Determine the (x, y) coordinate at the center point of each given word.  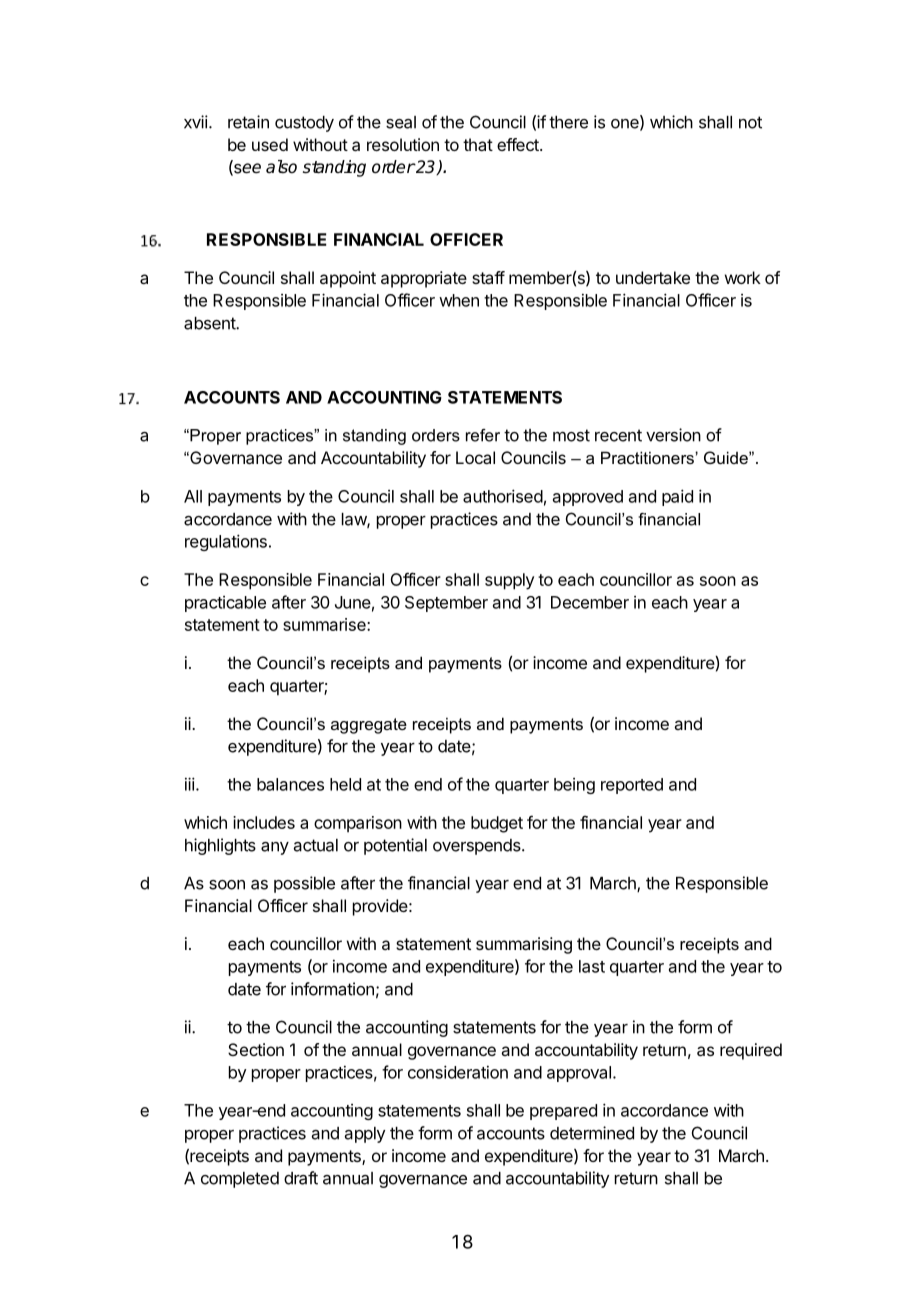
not (750, 122)
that (478, 144)
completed (240, 1180)
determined (592, 1133)
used (270, 144)
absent (210, 323)
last (592, 966)
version (673, 435)
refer (483, 435)
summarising (524, 945)
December (590, 602)
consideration (458, 1072)
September (446, 604)
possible (304, 884)
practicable (225, 604)
